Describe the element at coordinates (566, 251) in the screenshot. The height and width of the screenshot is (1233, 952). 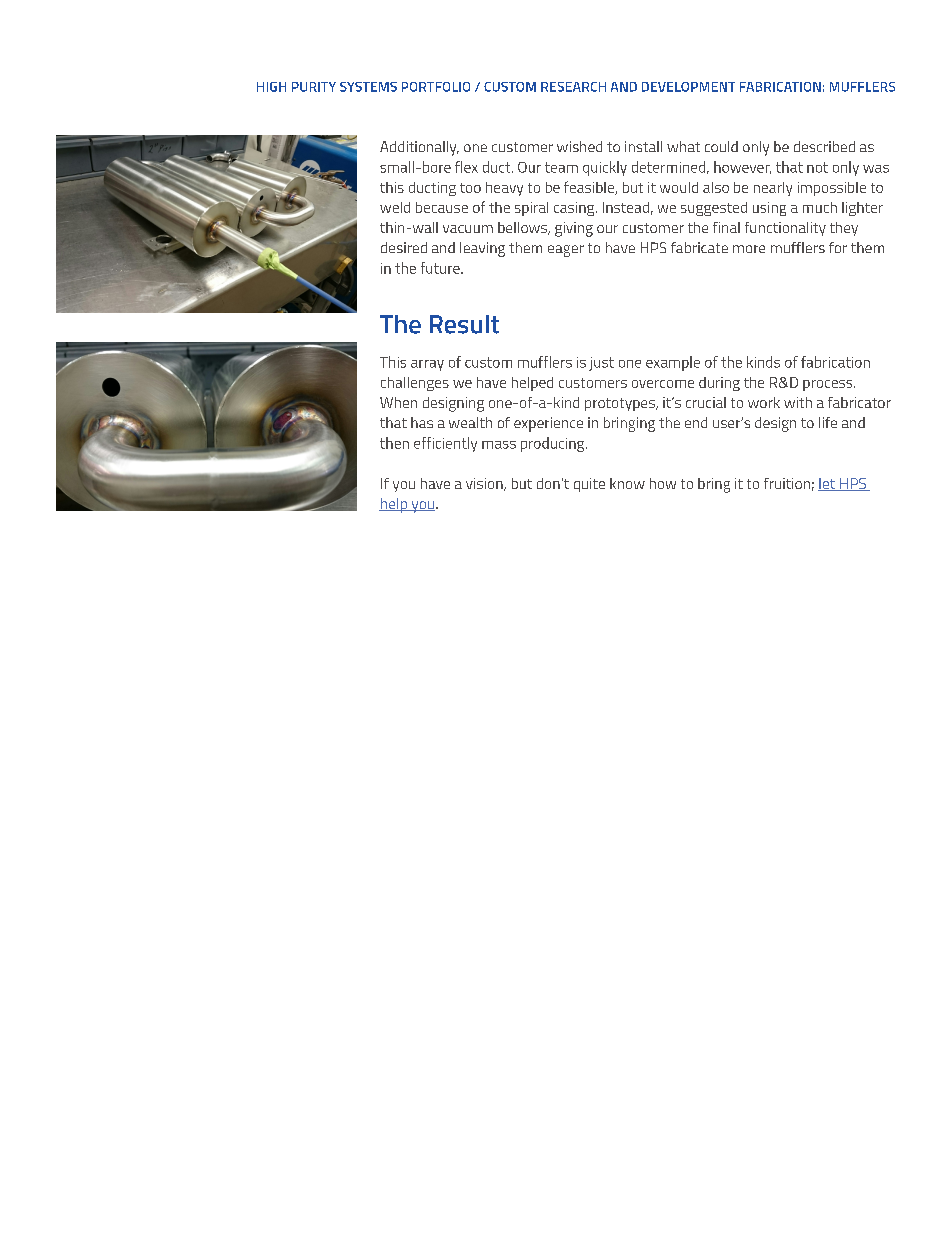
I see `eager` at that location.
